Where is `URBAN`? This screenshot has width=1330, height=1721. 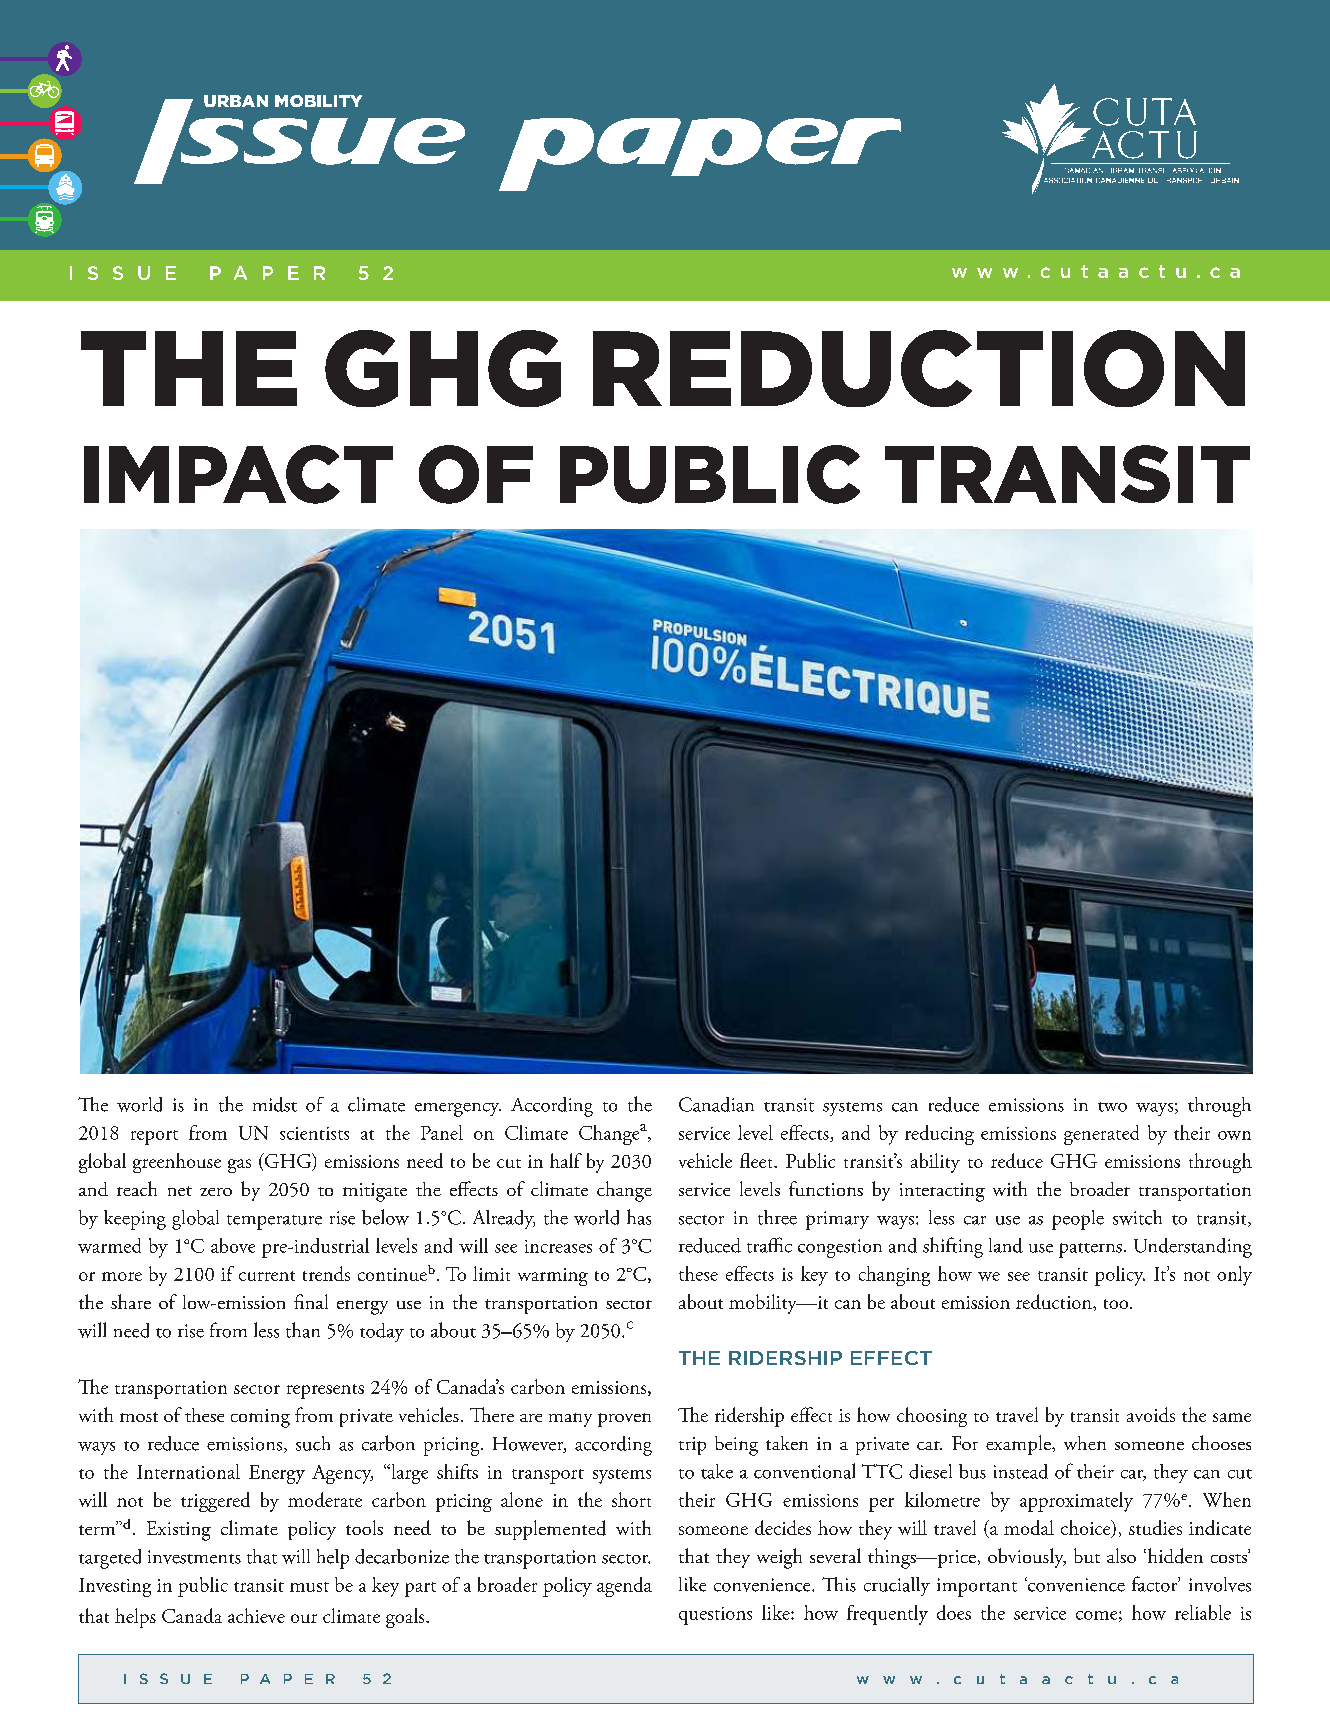 URBAN is located at coordinates (236, 101).
